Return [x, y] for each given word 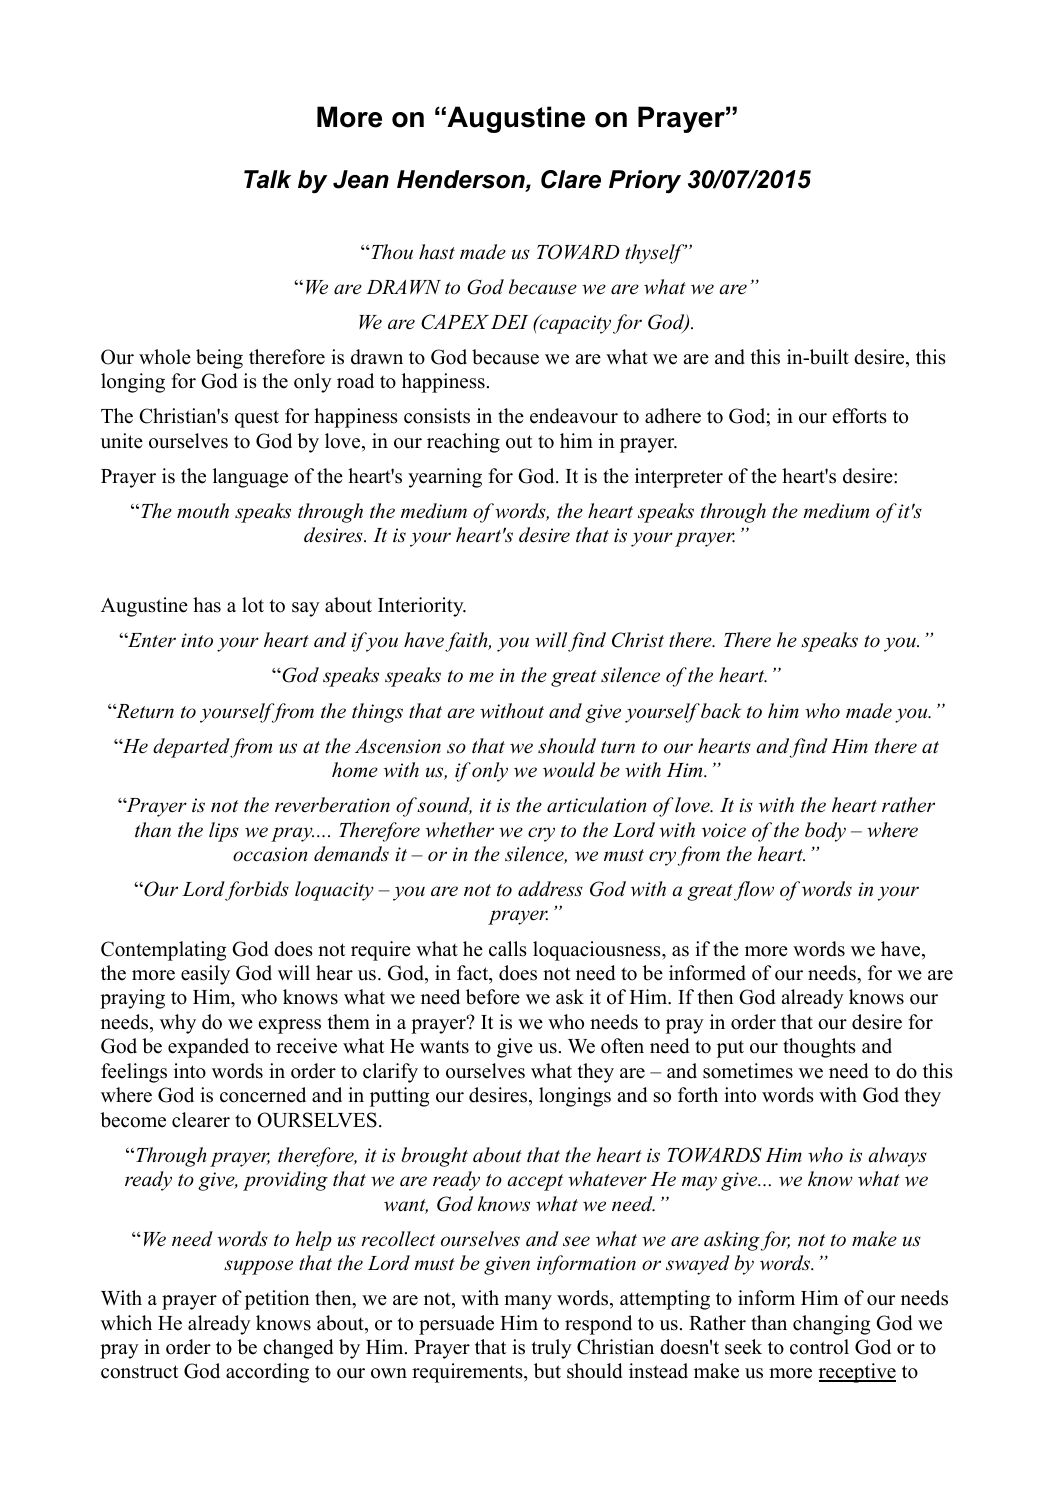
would [569, 770]
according [267, 1373]
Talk [267, 179]
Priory [645, 182]
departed [192, 748]
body [825, 832]
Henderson [462, 180]
